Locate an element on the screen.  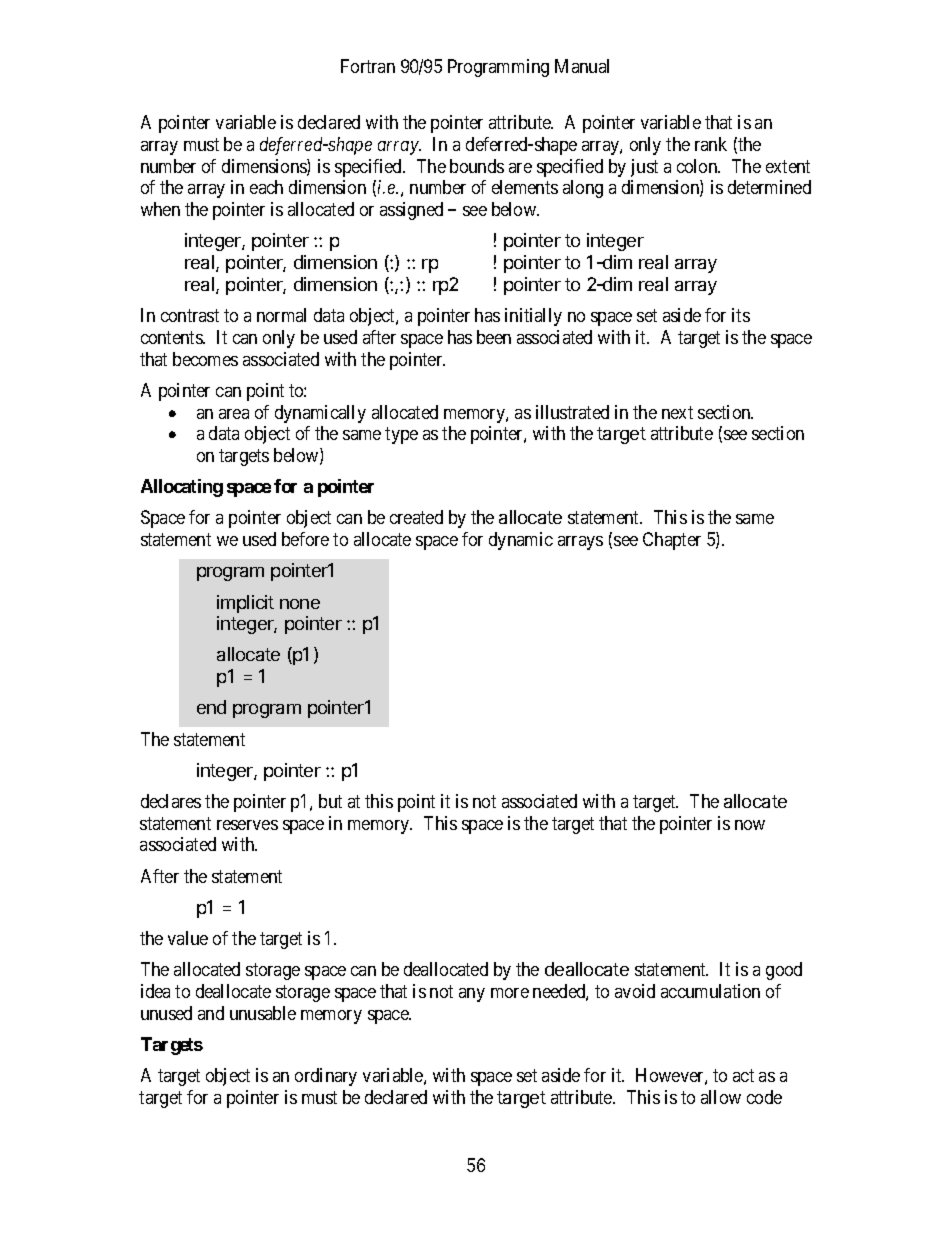
each is located at coordinates (266, 187).
